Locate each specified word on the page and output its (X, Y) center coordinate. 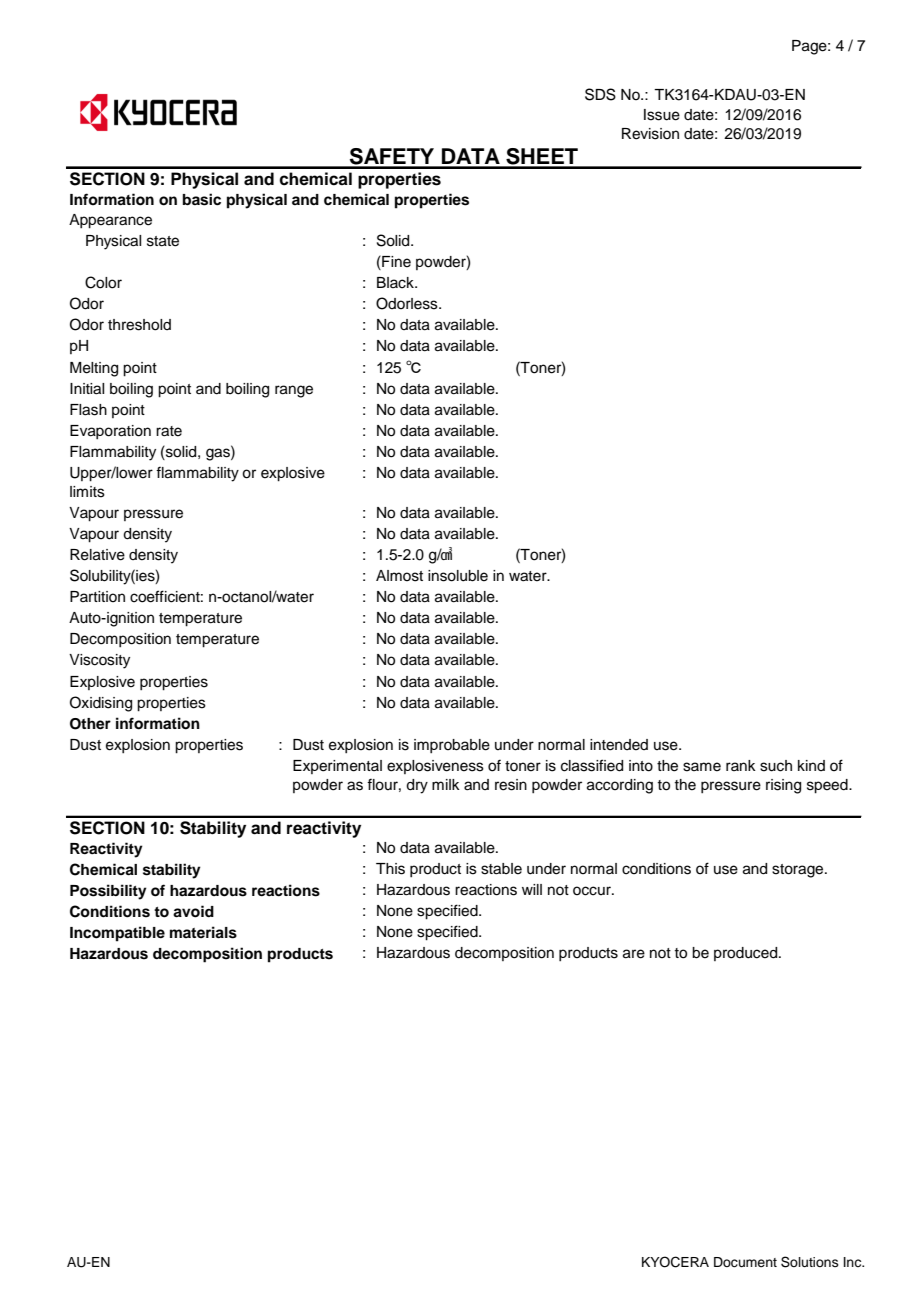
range (294, 391)
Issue (662, 115)
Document (745, 1262)
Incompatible (117, 934)
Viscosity (99, 661)
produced (747, 954)
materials (203, 932)
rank (741, 765)
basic (202, 199)
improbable (452, 746)
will (532, 889)
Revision (650, 134)
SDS (600, 94)
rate (169, 431)
